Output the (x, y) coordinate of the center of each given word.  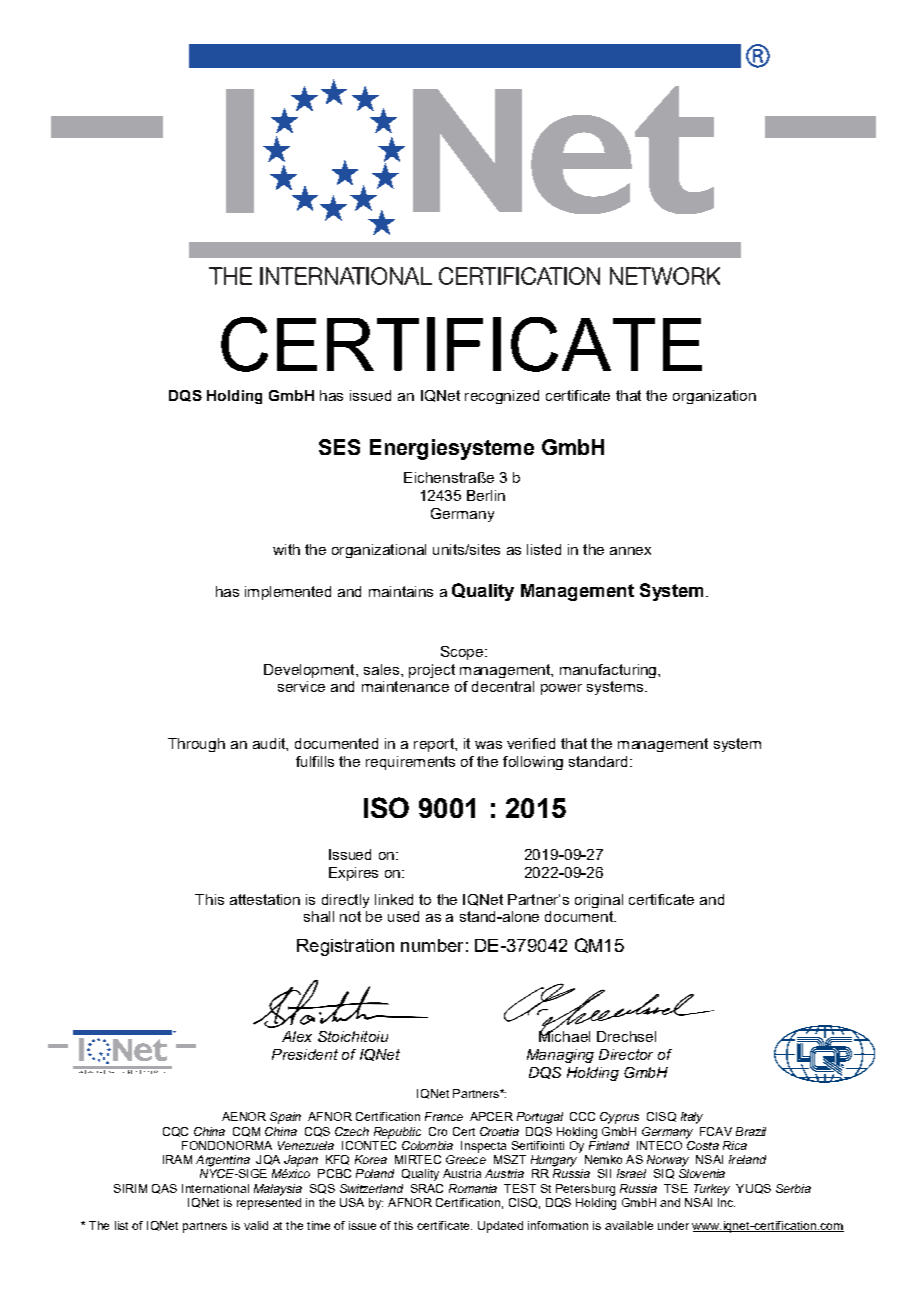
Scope (463, 653)
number (432, 945)
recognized (502, 397)
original (599, 901)
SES (339, 447)
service (301, 686)
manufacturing (609, 671)
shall (319, 916)
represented (269, 1204)
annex (630, 551)
